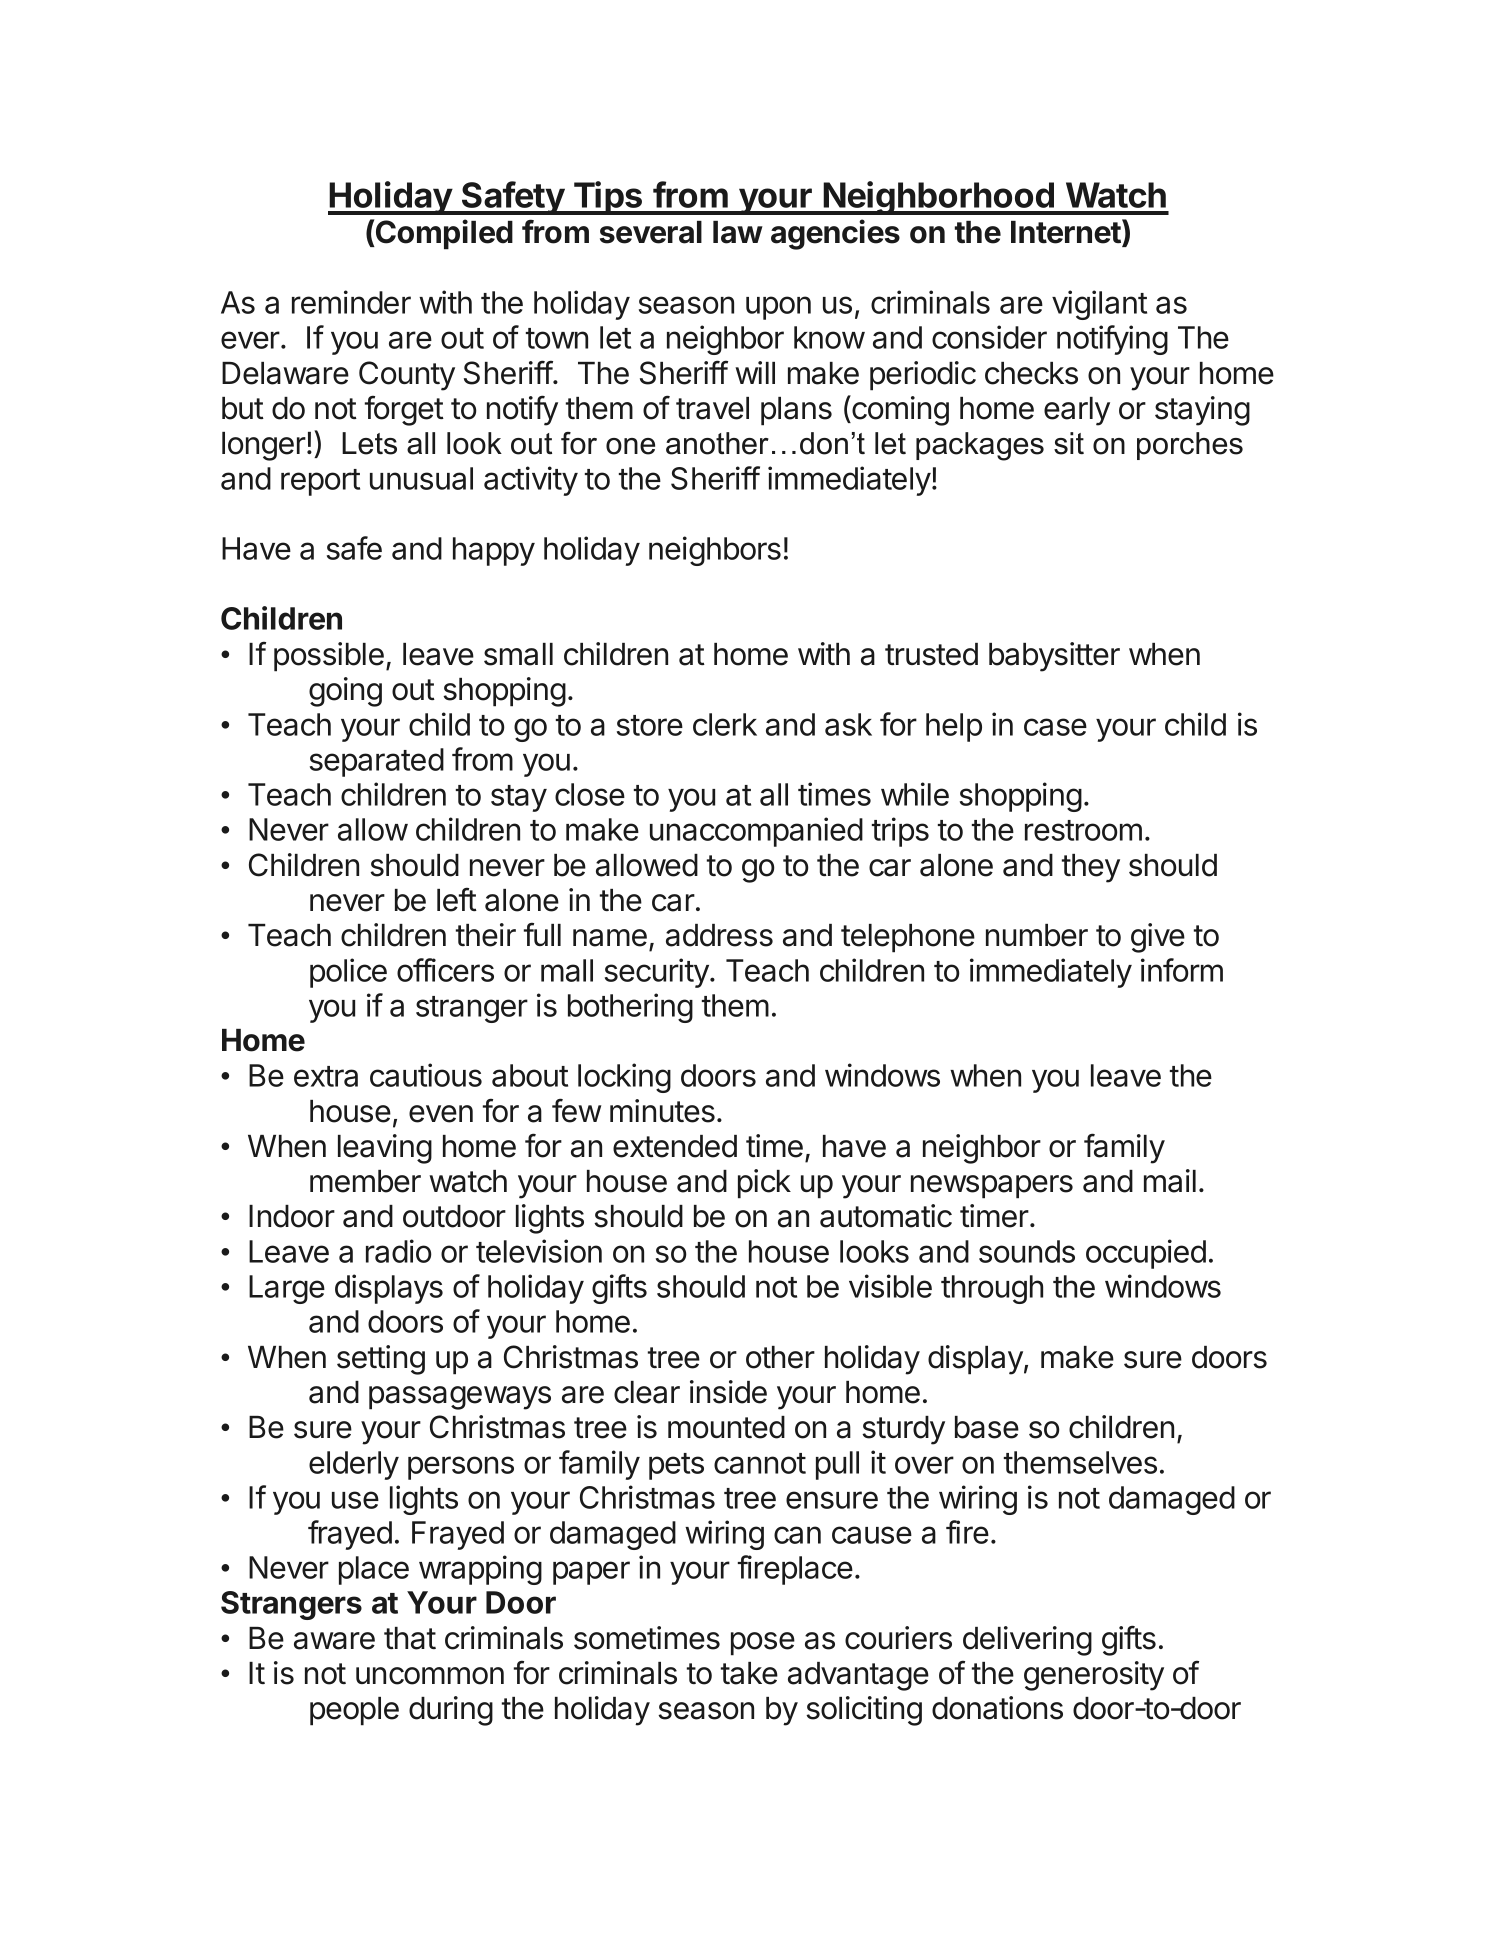 This page has height=1936, width=1496. I want to click on police, so click(348, 973).
